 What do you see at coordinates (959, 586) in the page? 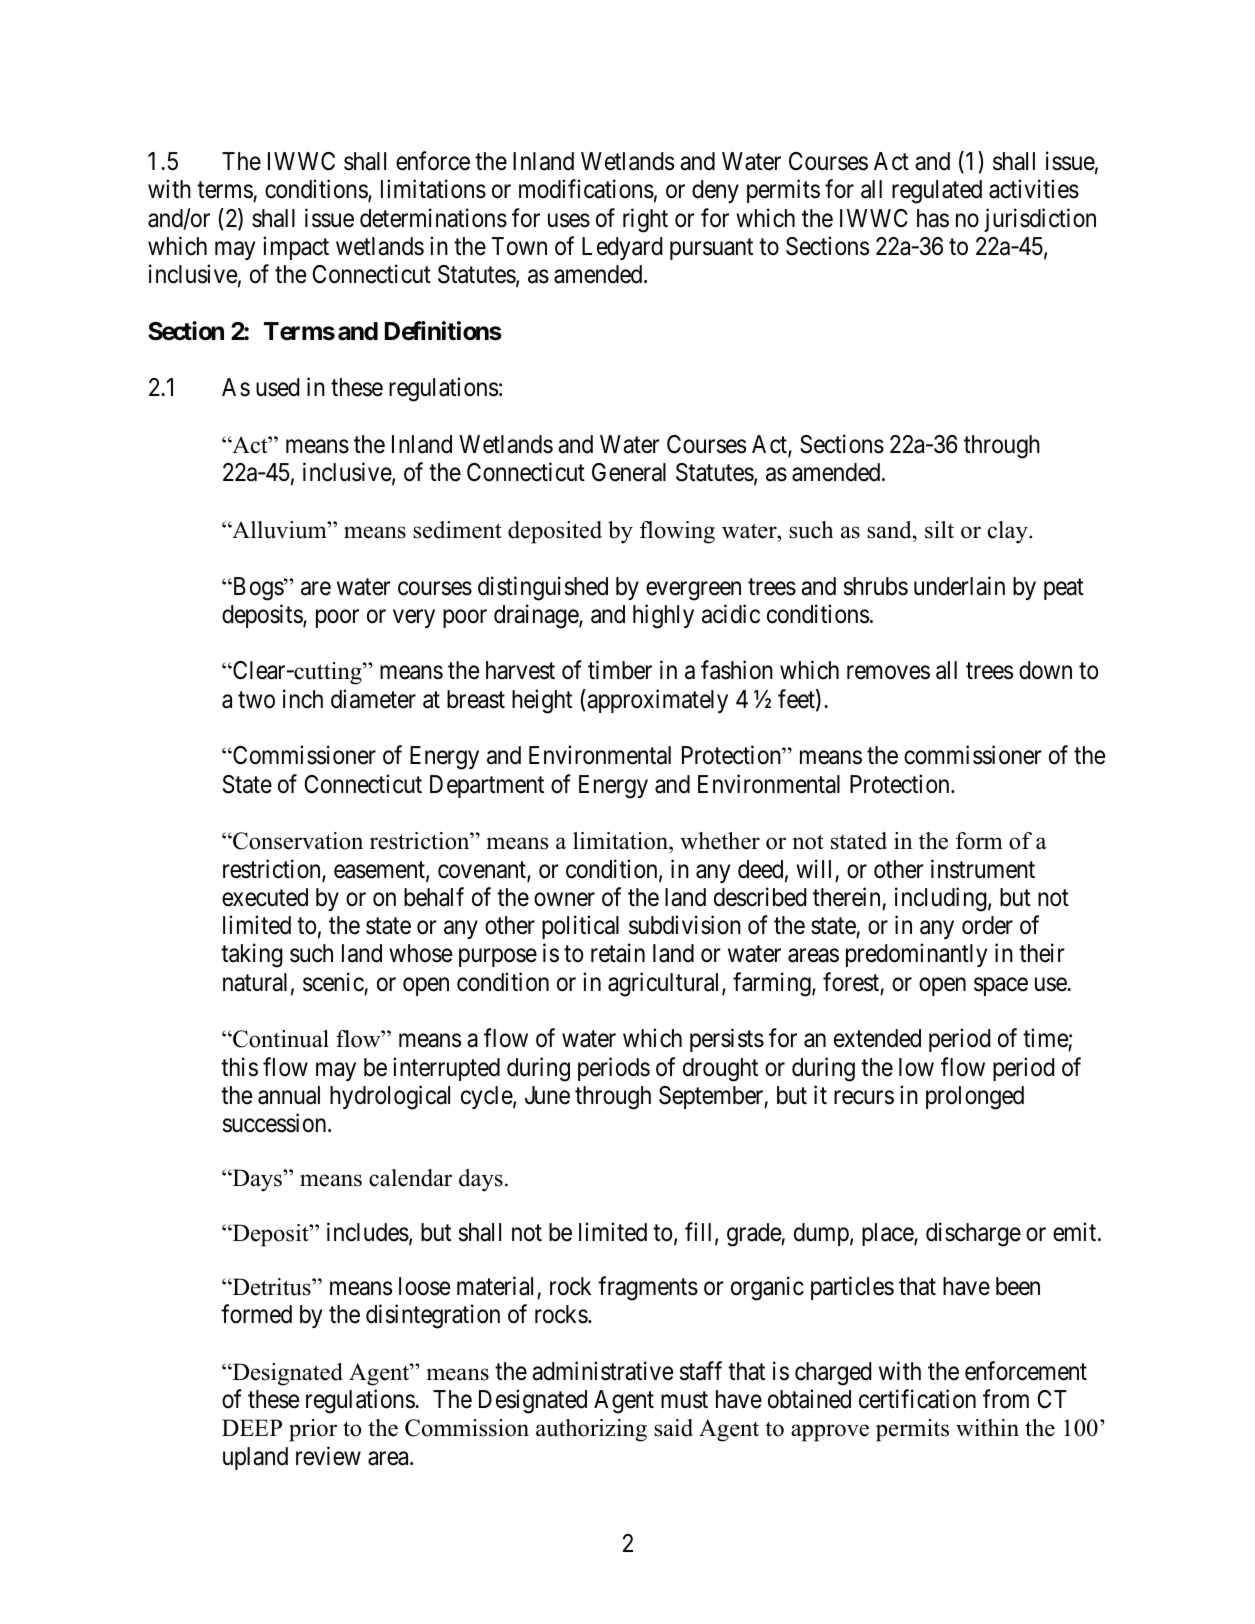
I see `underlain` at bounding box center [959, 586].
